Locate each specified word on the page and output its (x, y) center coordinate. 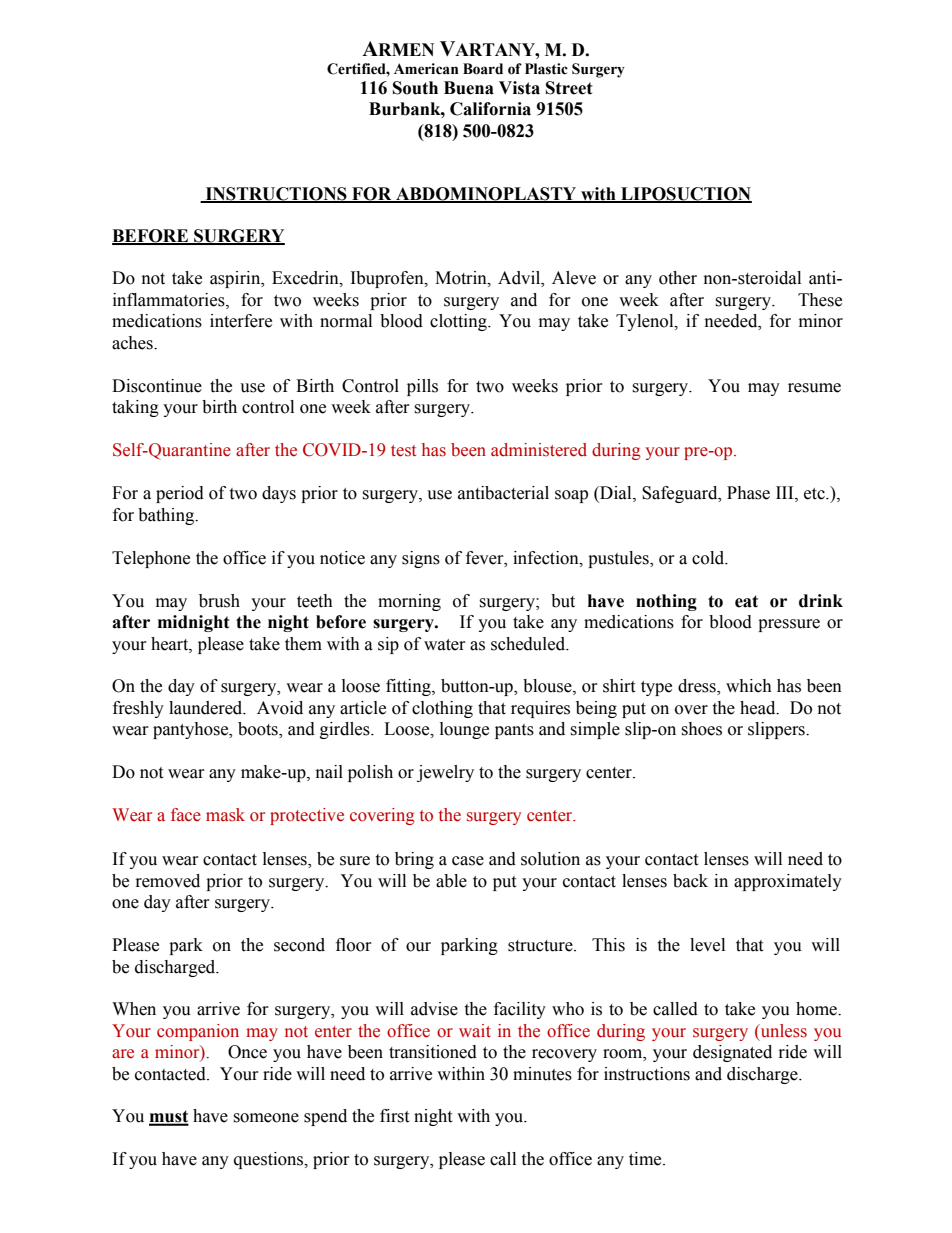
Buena (469, 88)
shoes (701, 729)
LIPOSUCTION (685, 194)
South (415, 88)
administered (539, 450)
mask (225, 815)
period (180, 494)
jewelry (445, 773)
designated (732, 1053)
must (169, 1117)
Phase (748, 493)
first (394, 1116)
